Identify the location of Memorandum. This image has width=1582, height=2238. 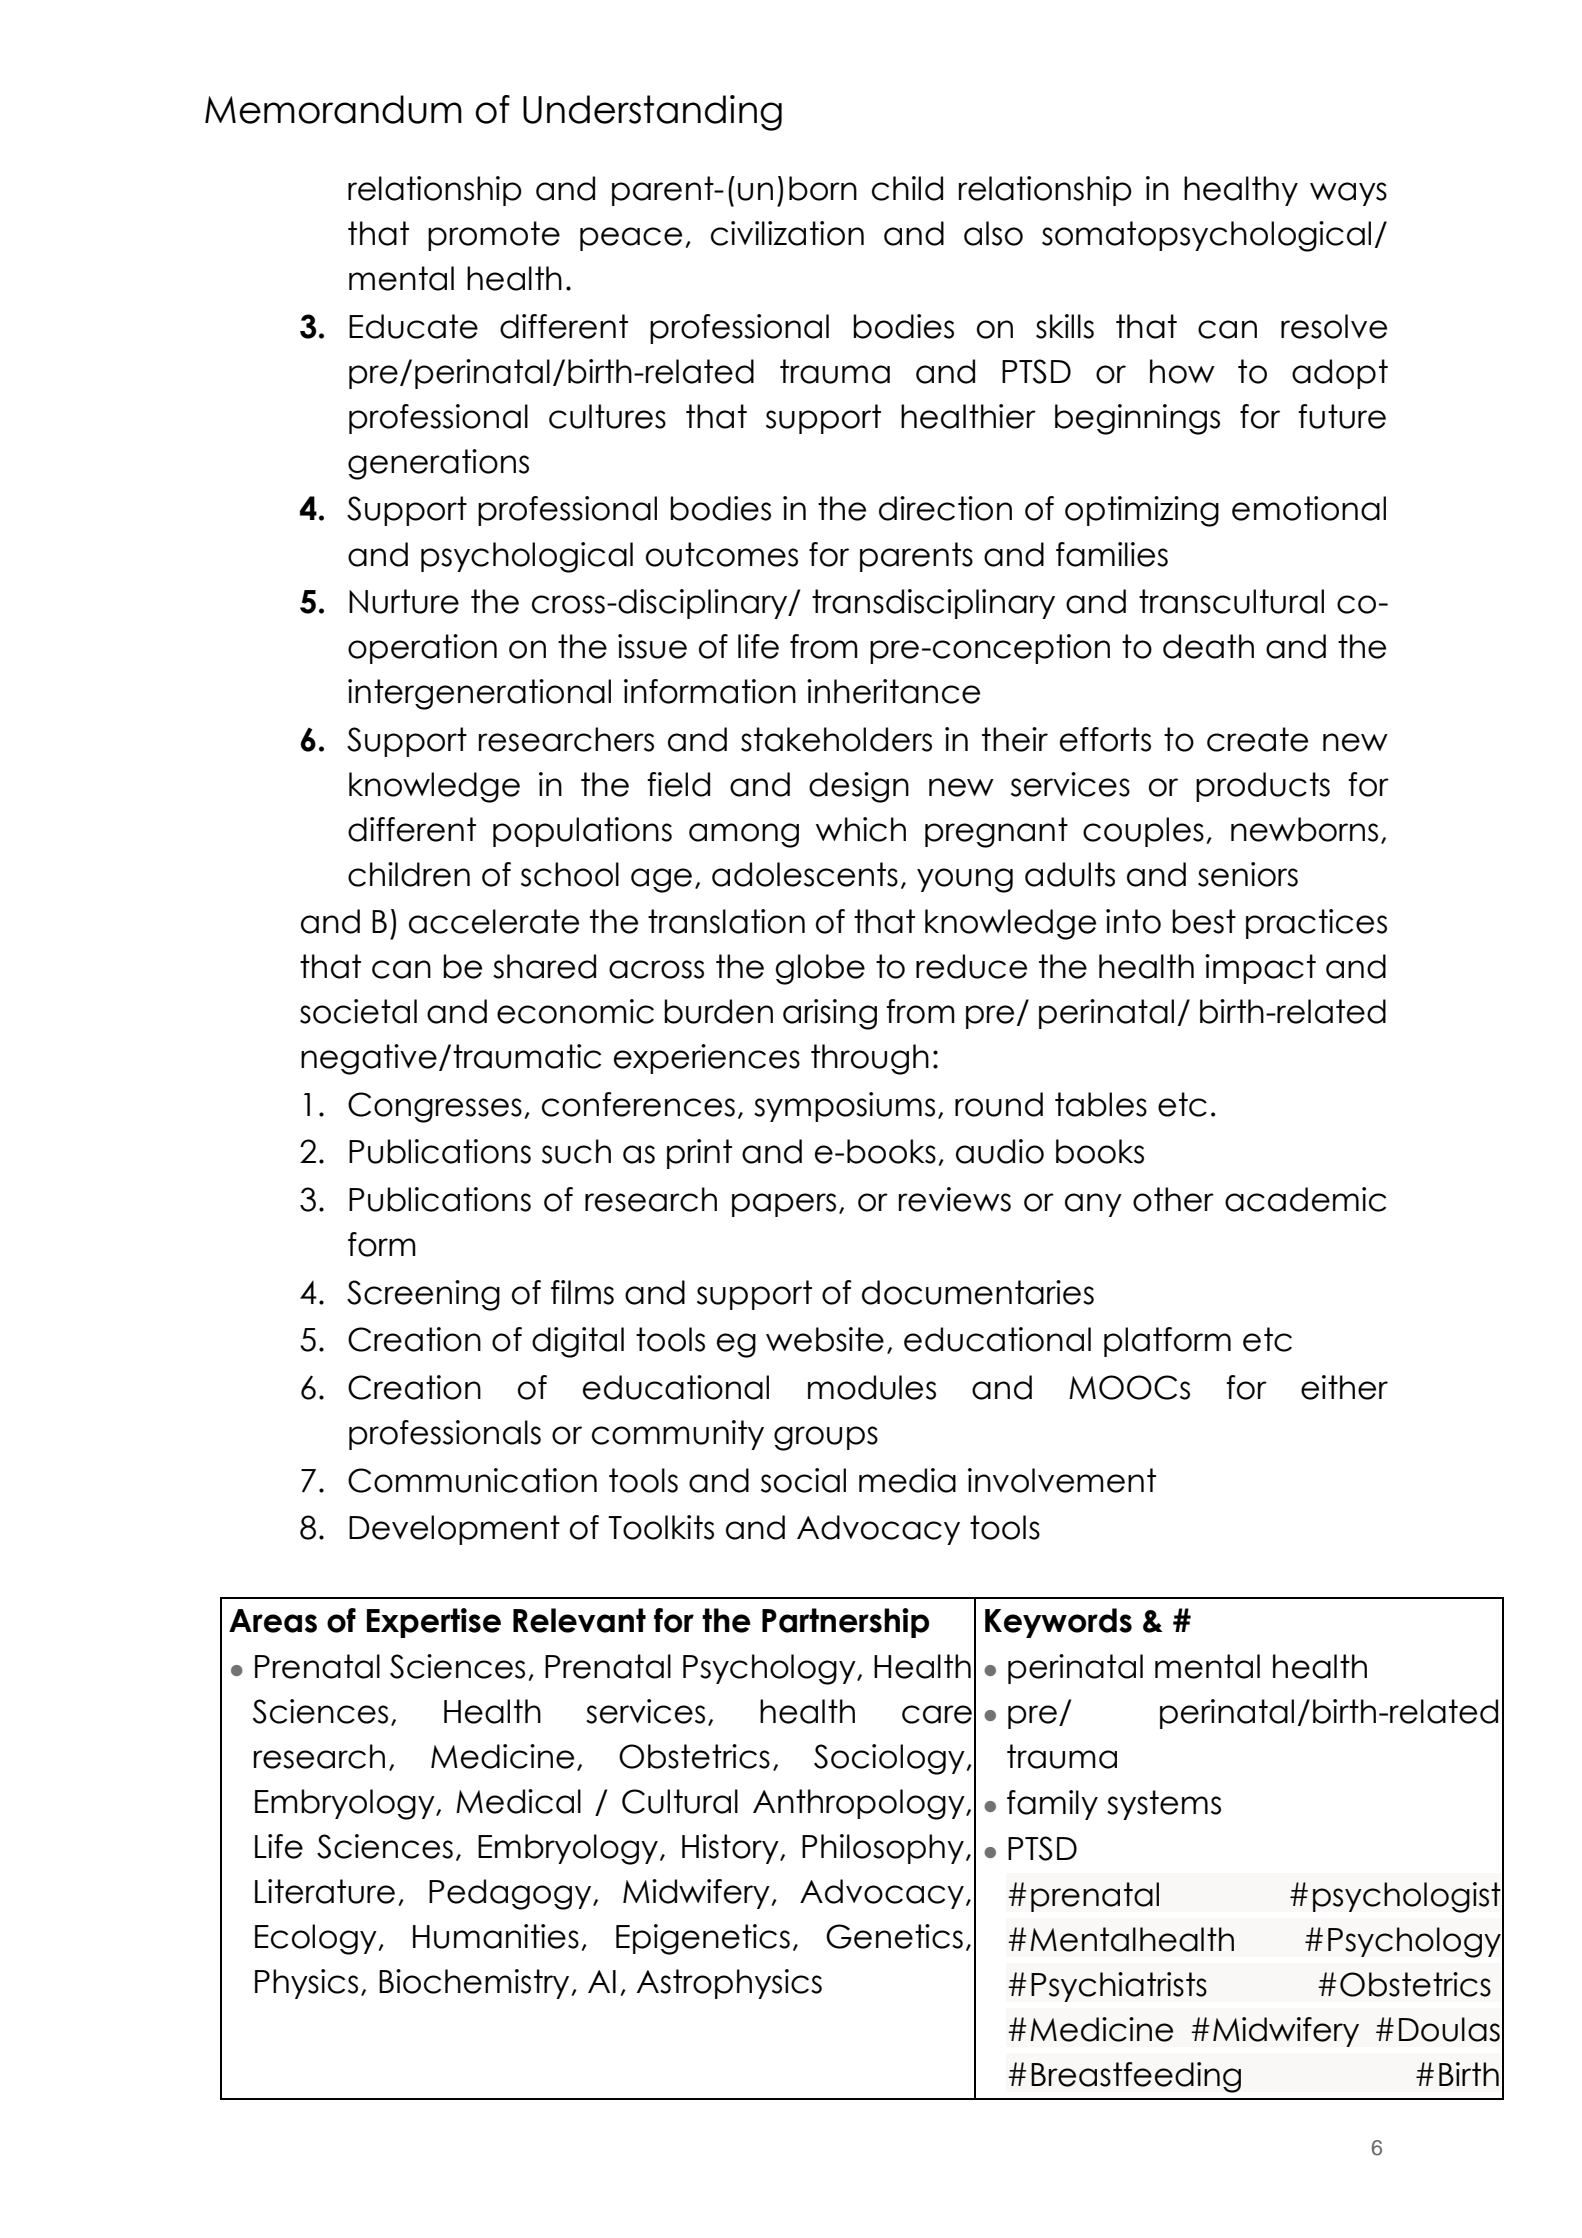
(333, 109).
